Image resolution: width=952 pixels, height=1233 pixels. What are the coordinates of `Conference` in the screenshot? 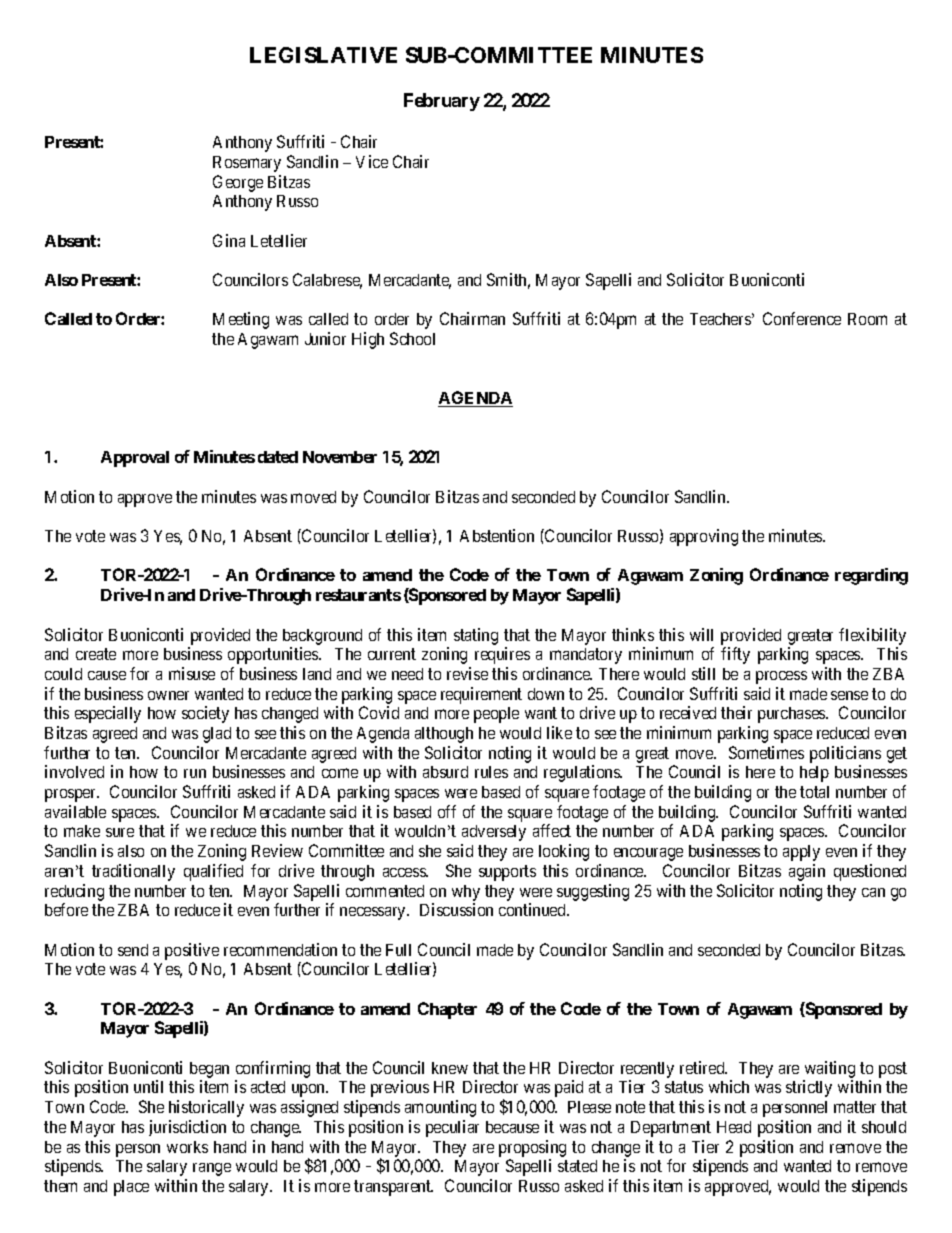 It's located at (802, 318).
